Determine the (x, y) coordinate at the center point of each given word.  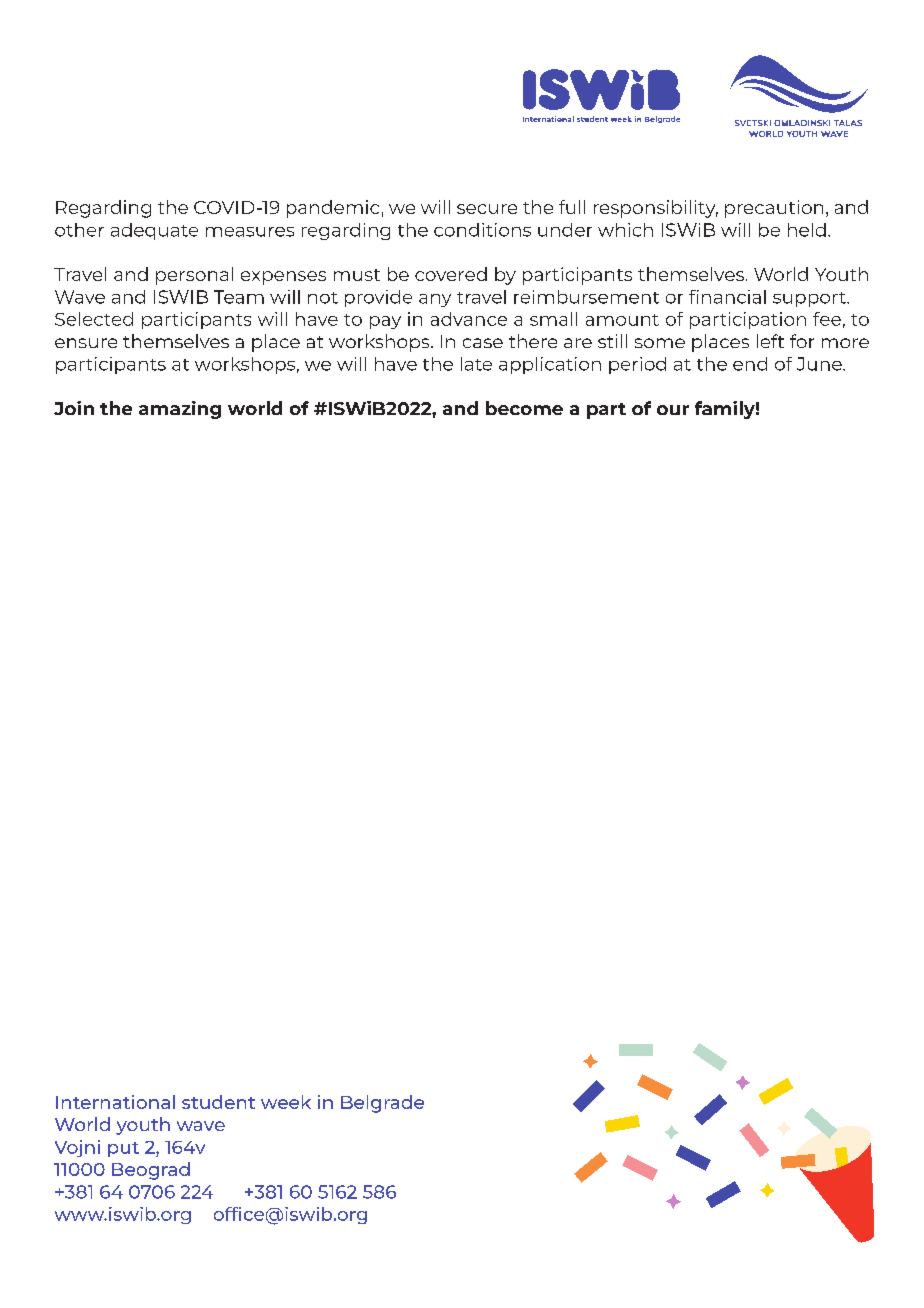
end (750, 364)
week (286, 1102)
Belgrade (382, 1104)
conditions (482, 230)
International (115, 1102)
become (524, 408)
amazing (180, 410)
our (673, 410)
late (476, 364)
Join (74, 408)
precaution (774, 209)
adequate (154, 231)
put (123, 1149)
